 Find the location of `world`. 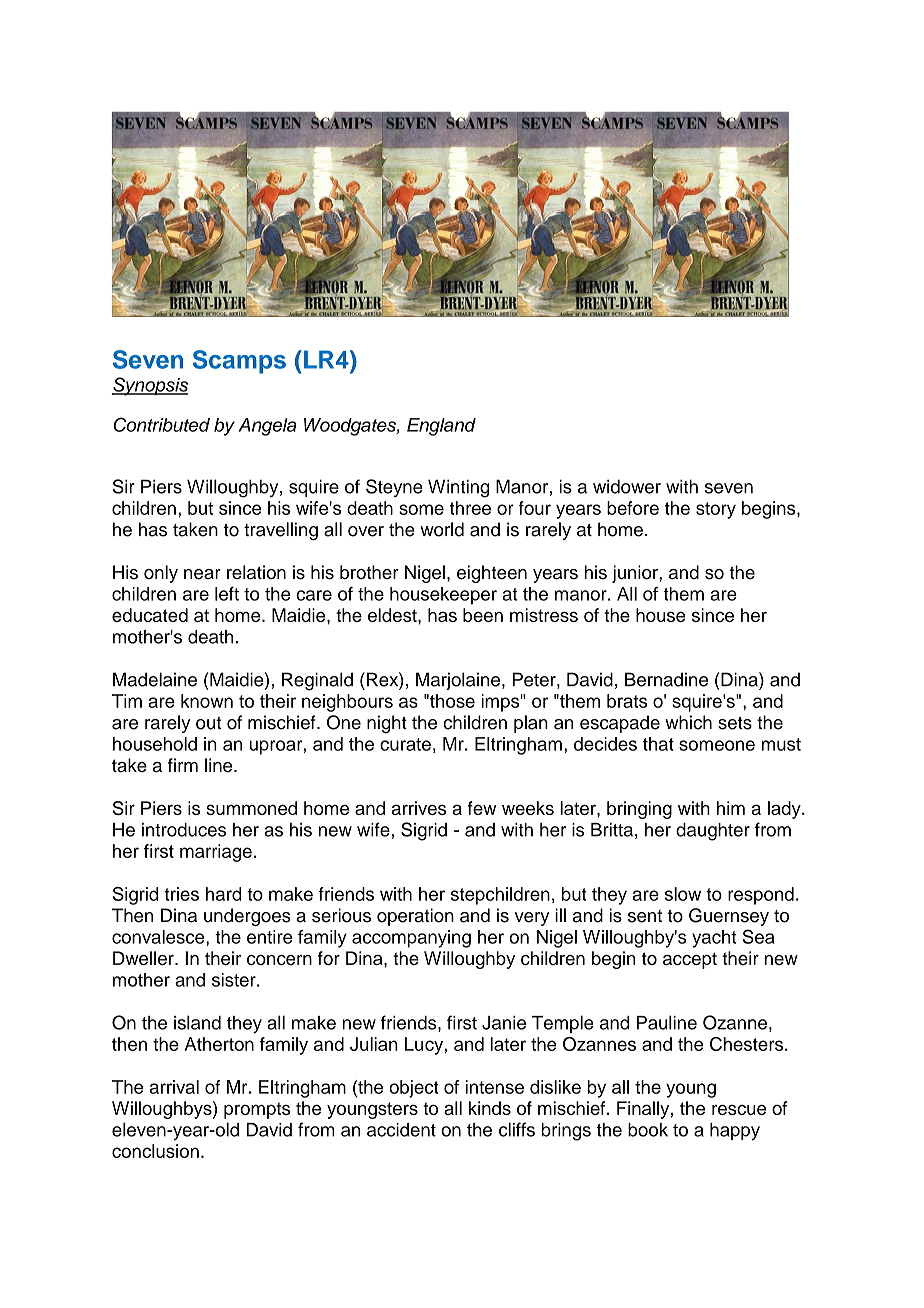

world is located at coordinates (442, 529).
